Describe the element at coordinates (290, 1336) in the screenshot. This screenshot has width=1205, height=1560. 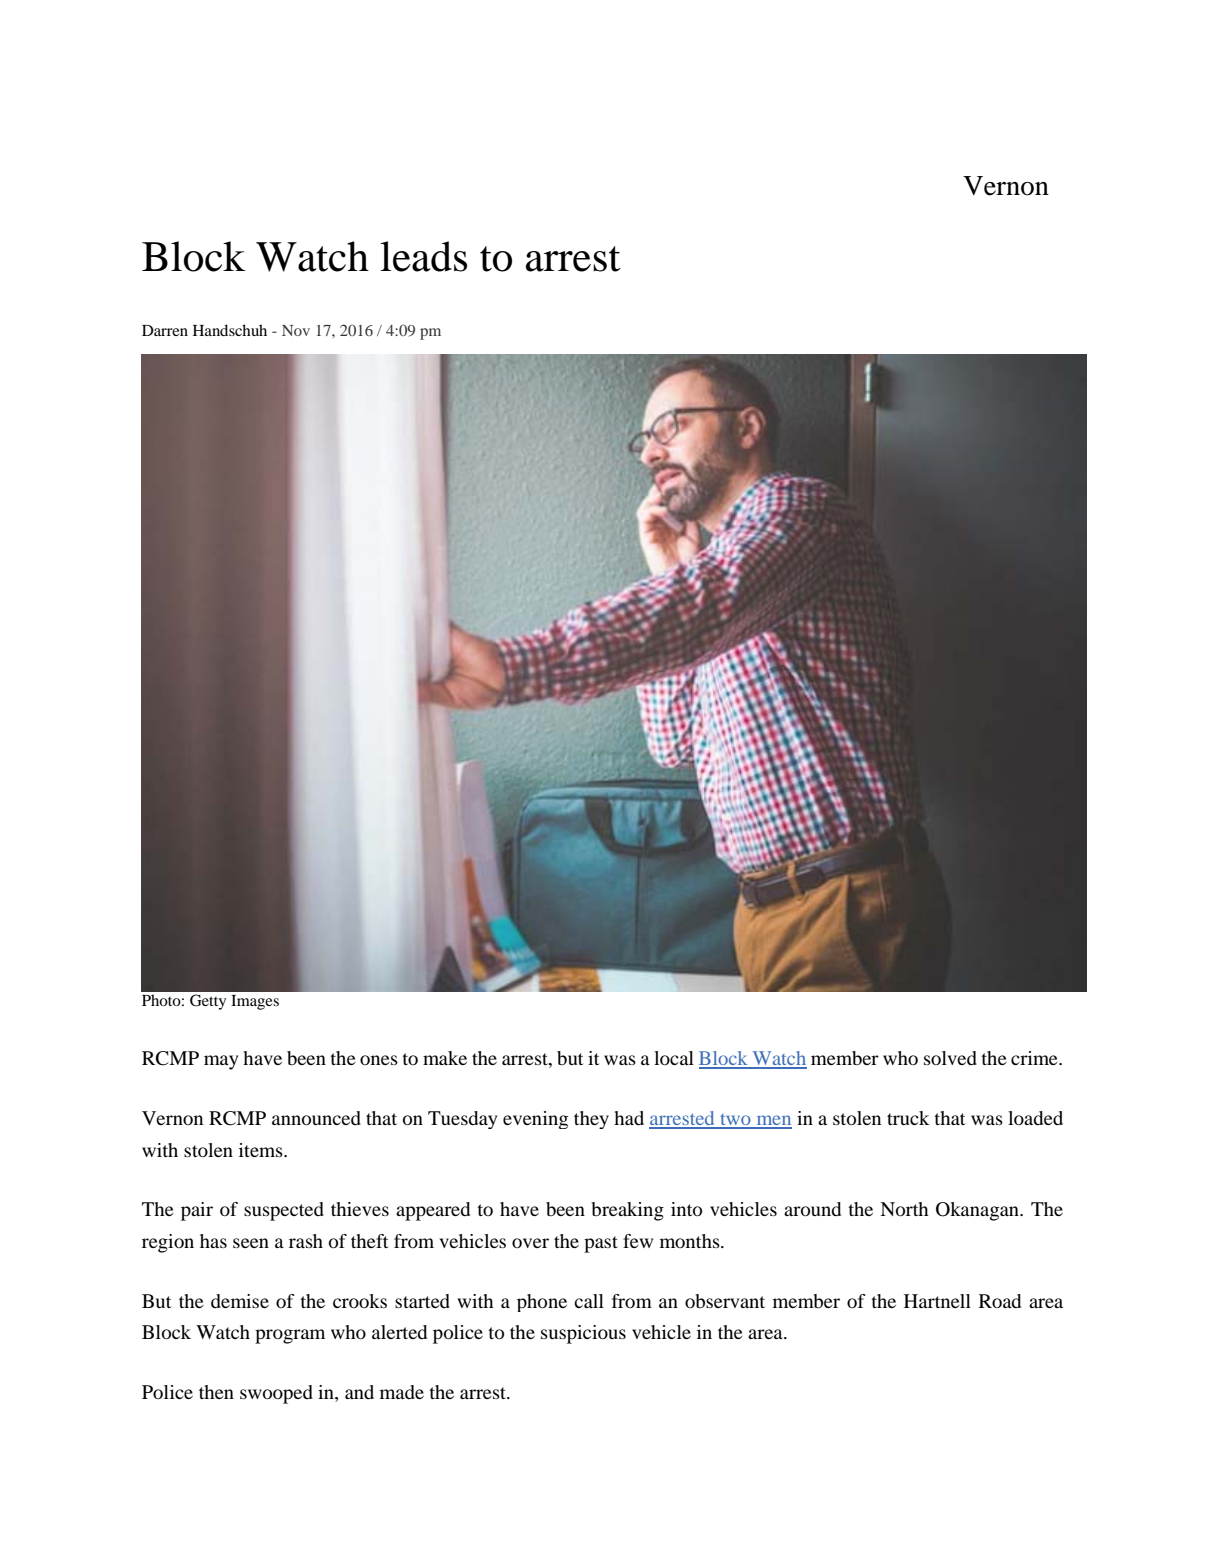
I see `program` at that location.
